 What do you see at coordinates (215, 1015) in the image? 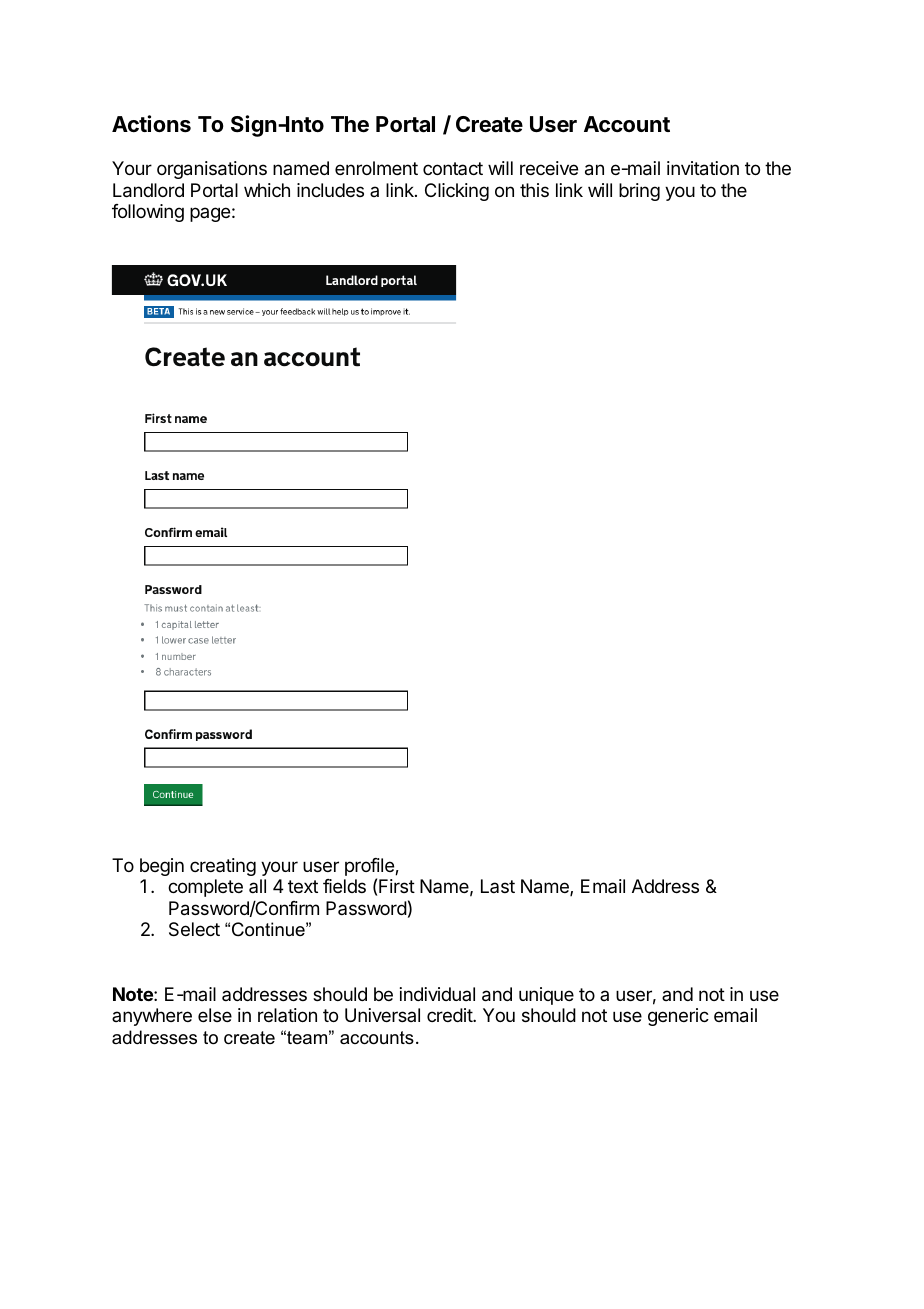
I see `else` at bounding box center [215, 1015].
